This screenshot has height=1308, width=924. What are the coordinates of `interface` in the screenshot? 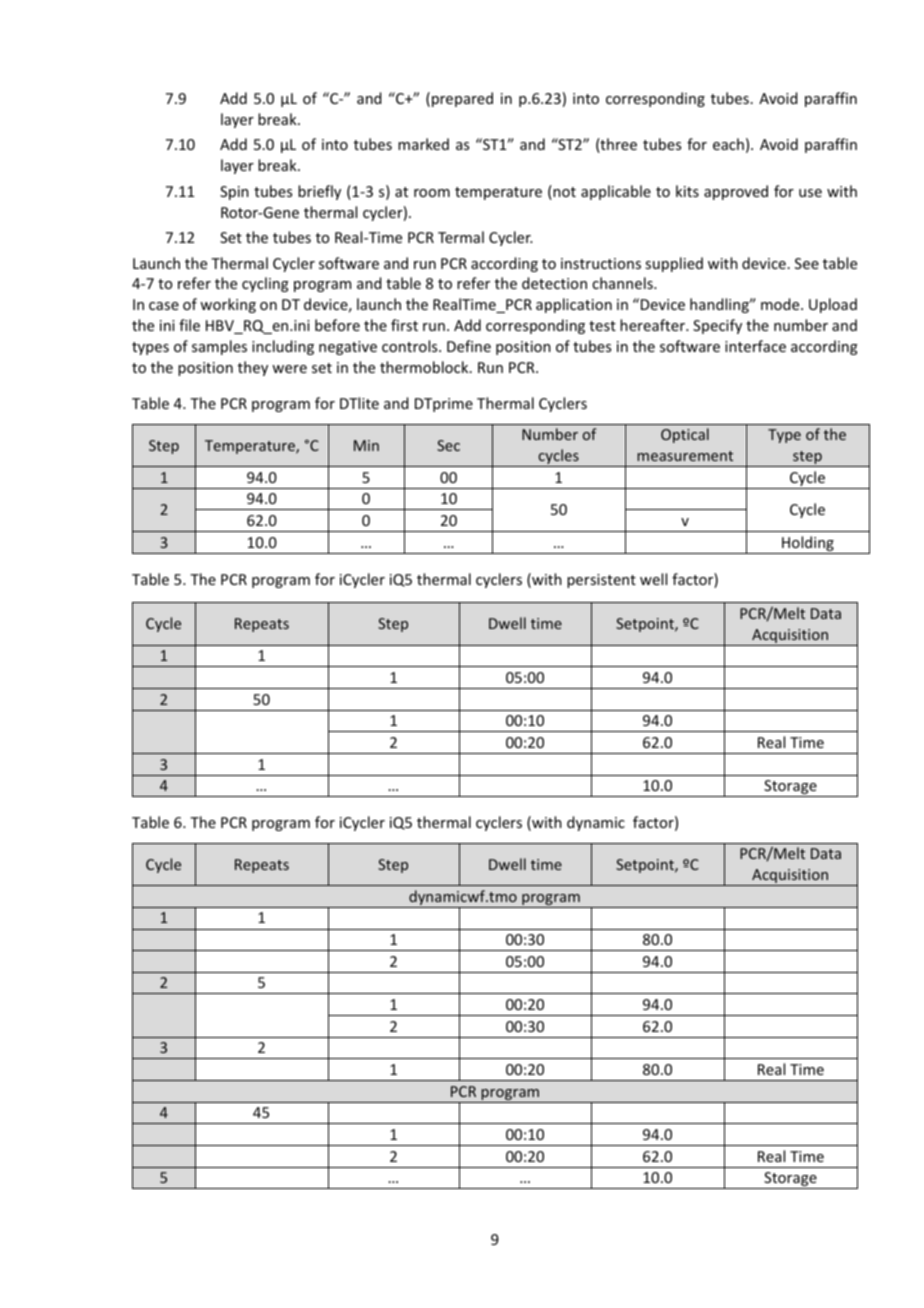 It's located at (755, 346).
